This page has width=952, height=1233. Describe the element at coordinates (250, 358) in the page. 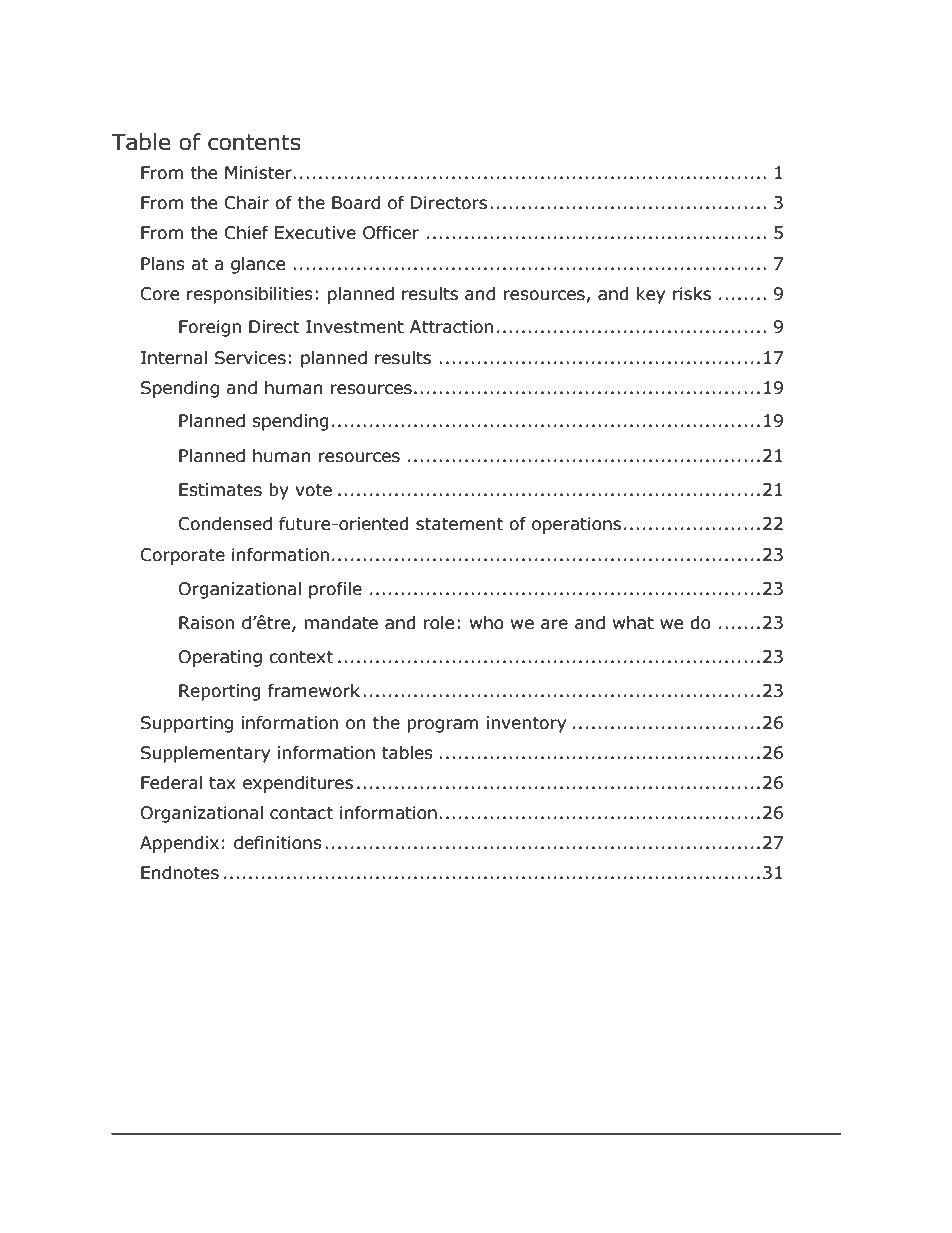

I see `Services` at that location.
